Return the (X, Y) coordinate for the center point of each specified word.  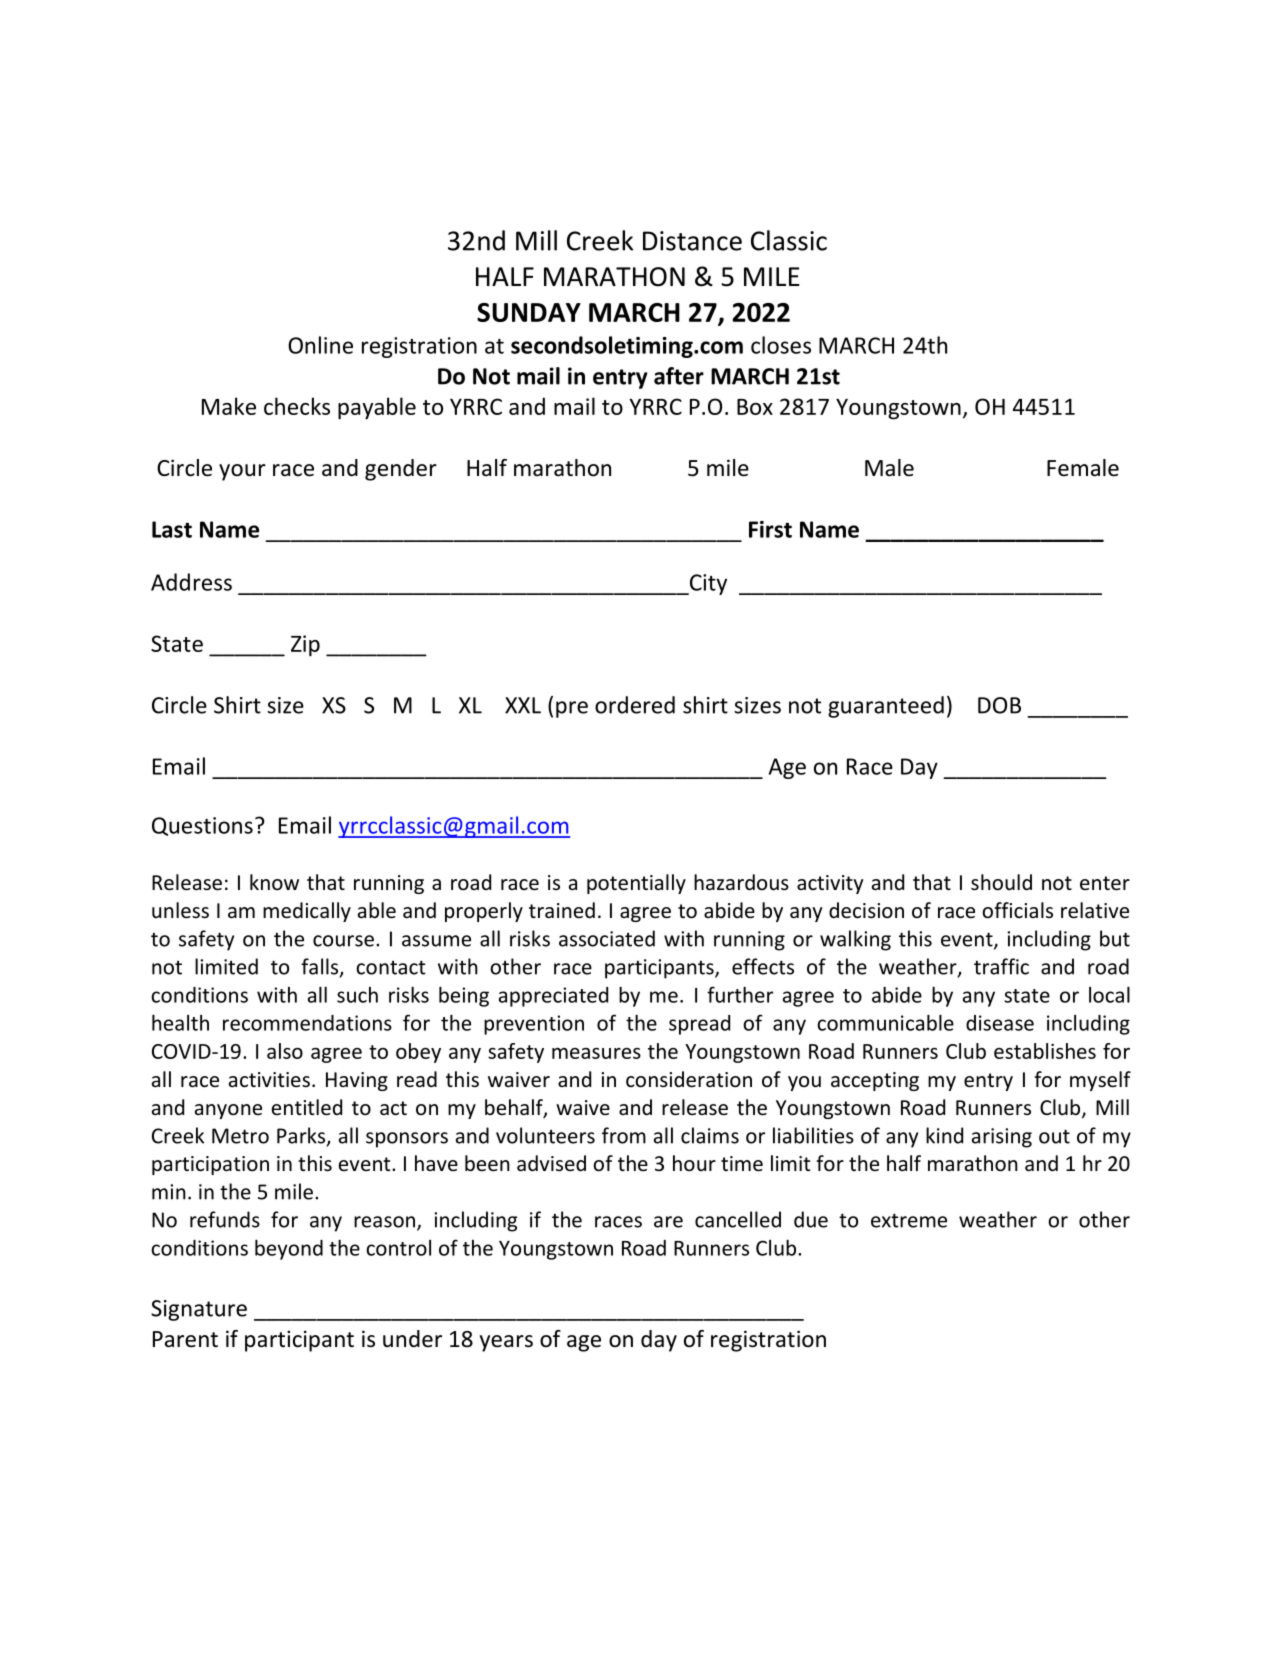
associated (607, 938)
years (506, 1343)
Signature (199, 1310)
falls (321, 967)
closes (781, 345)
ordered (635, 705)
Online (320, 345)
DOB (999, 705)
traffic (1001, 966)
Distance (692, 241)
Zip (305, 646)
